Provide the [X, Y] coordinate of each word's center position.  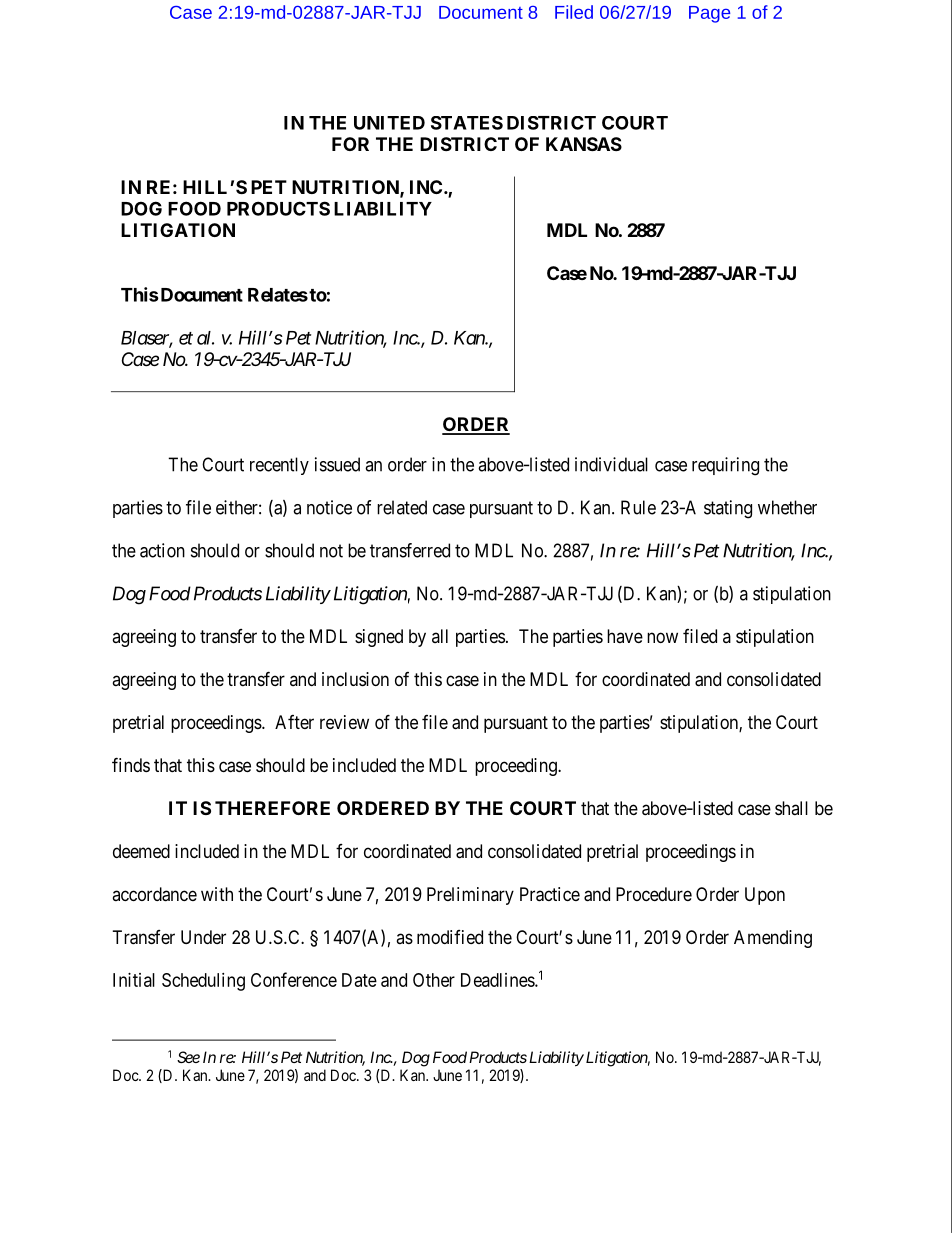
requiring [725, 466]
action [162, 550]
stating [728, 509]
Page [709, 14]
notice [329, 507]
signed [379, 638]
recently [279, 466]
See [188, 1057]
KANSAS [584, 144]
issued [337, 464]
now [662, 637]
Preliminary [470, 896]
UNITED [389, 123]
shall [791, 808]
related [402, 507]
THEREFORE [272, 808]
